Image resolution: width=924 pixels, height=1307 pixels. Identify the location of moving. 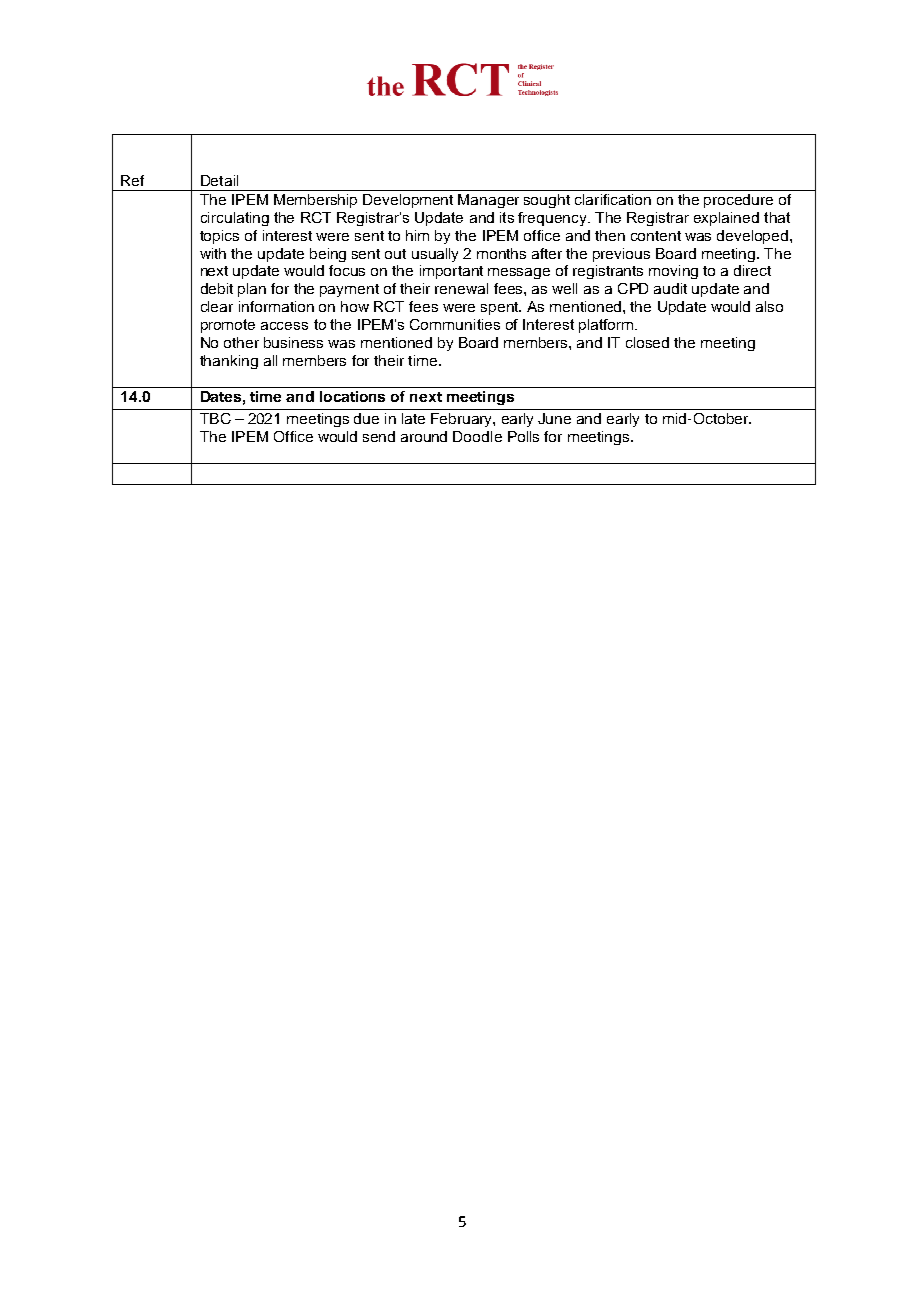
(673, 272).
